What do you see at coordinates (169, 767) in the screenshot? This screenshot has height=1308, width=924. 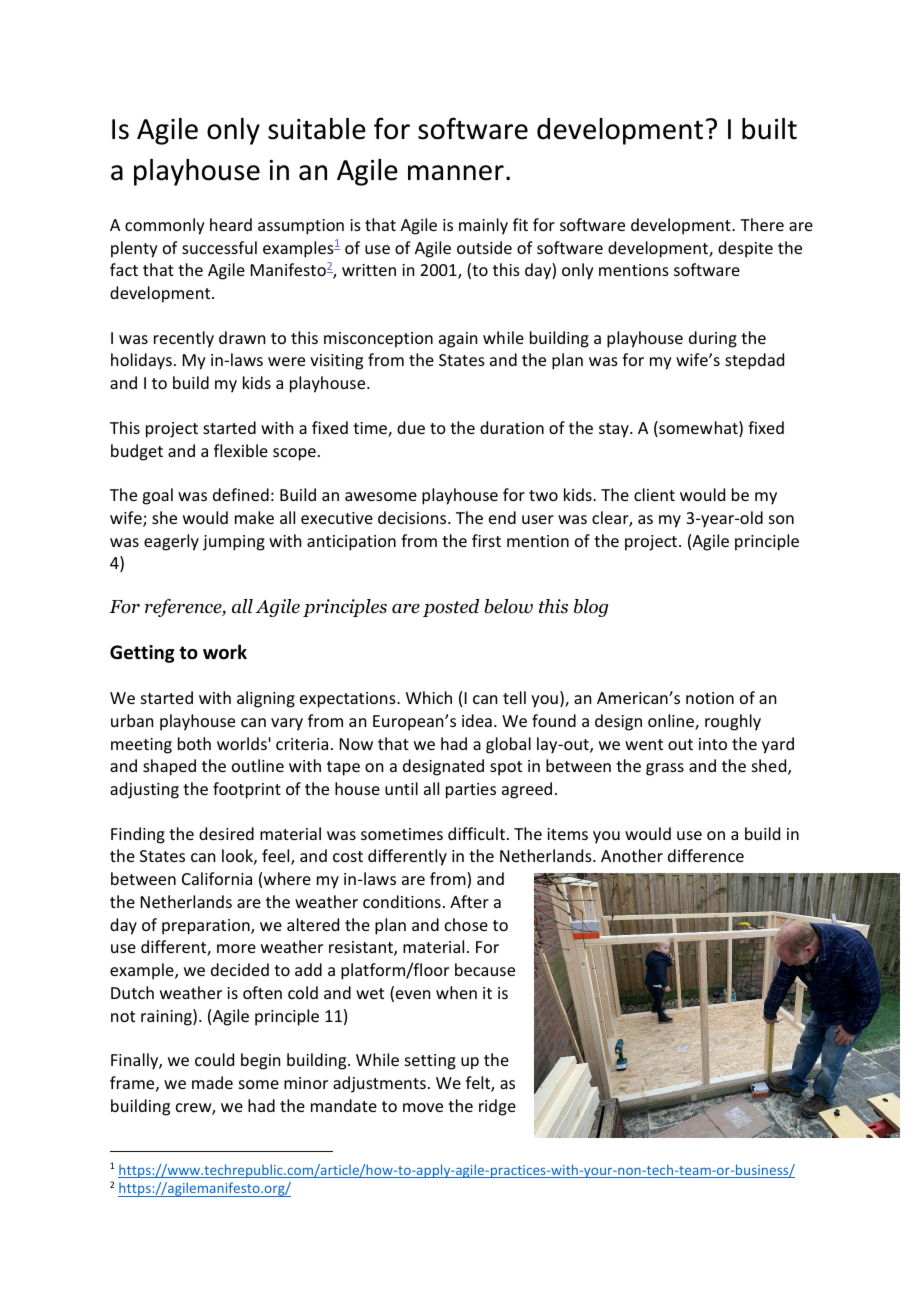 I see `shaped` at bounding box center [169, 767].
